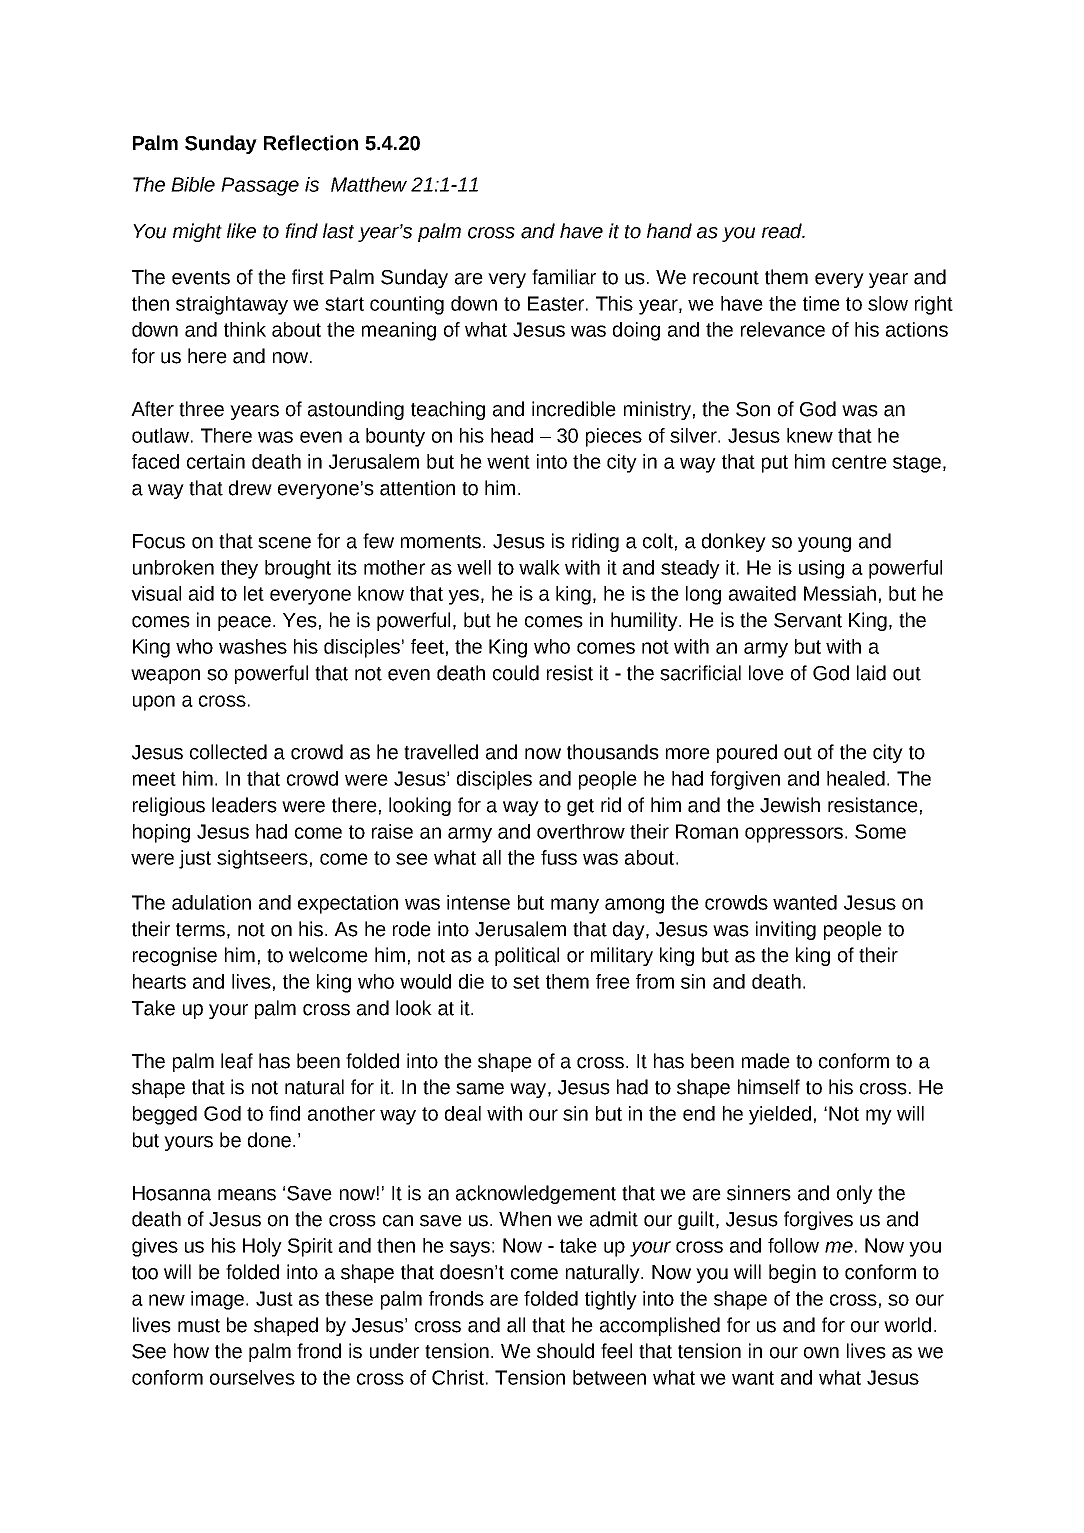 This screenshot has width=1084, height=1533. What do you see at coordinates (260, 186) in the screenshot?
I see `Passage` at bounding box center [260, 186].
